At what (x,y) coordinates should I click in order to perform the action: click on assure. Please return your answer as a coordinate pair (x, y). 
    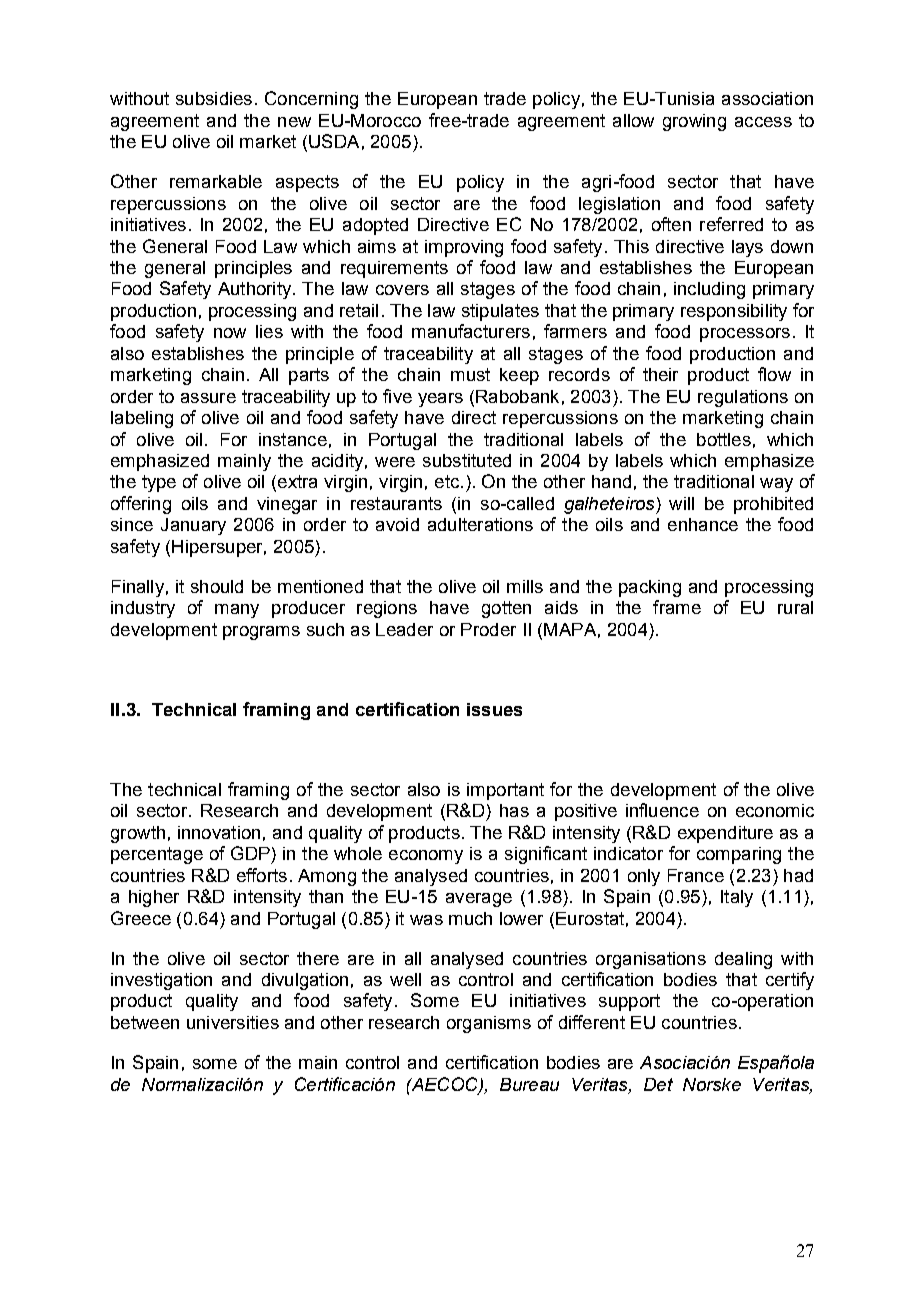
    Looking at the image, I should click on (208, 398).
